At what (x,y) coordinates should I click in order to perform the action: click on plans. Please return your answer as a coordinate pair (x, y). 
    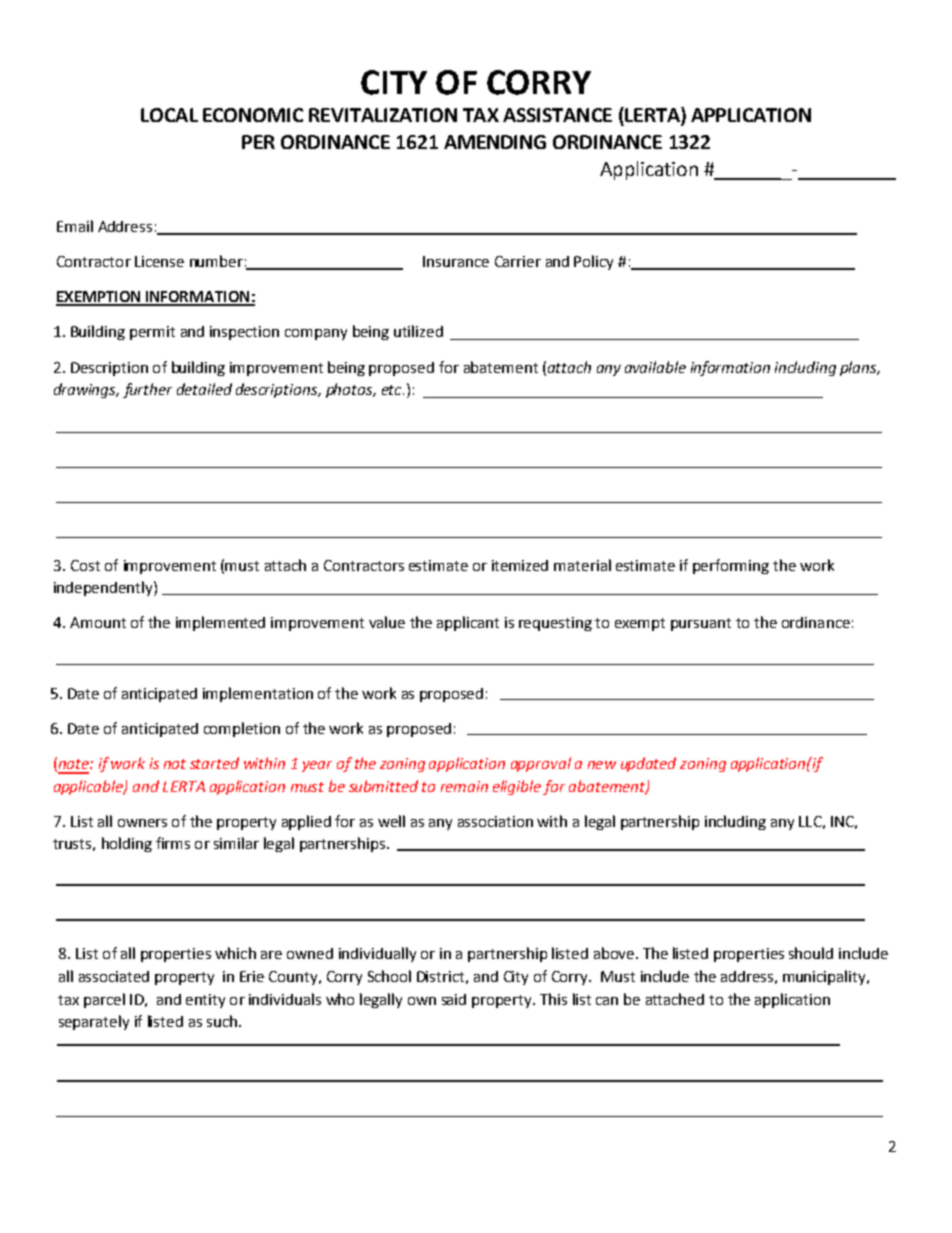
    Looking at the image, I should click on (859, 368).
